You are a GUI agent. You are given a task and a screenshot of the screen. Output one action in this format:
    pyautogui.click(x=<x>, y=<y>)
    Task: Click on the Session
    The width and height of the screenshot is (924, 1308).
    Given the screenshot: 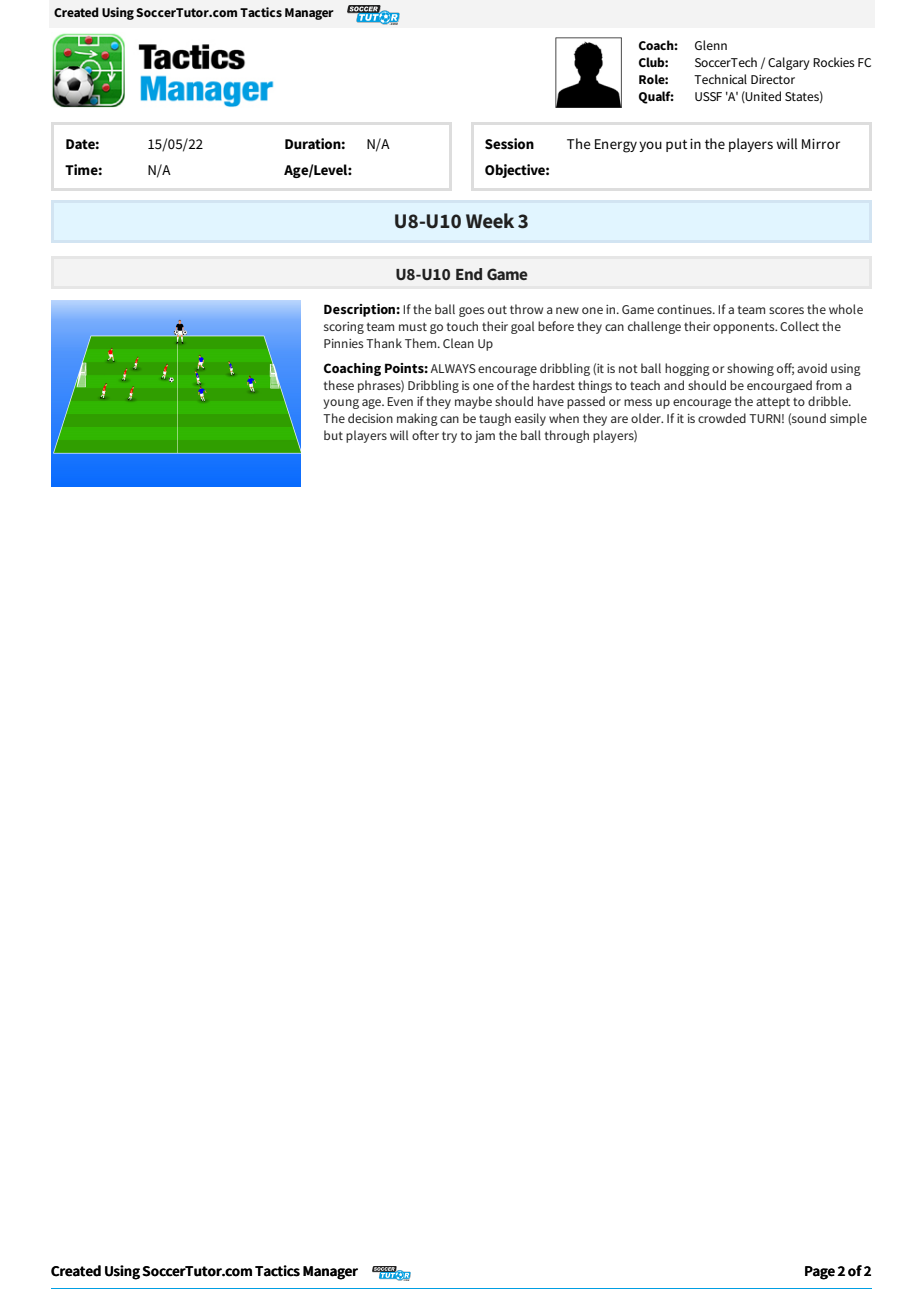 What is the action you would take?
    pyautogui.click(x=509, y=143)
